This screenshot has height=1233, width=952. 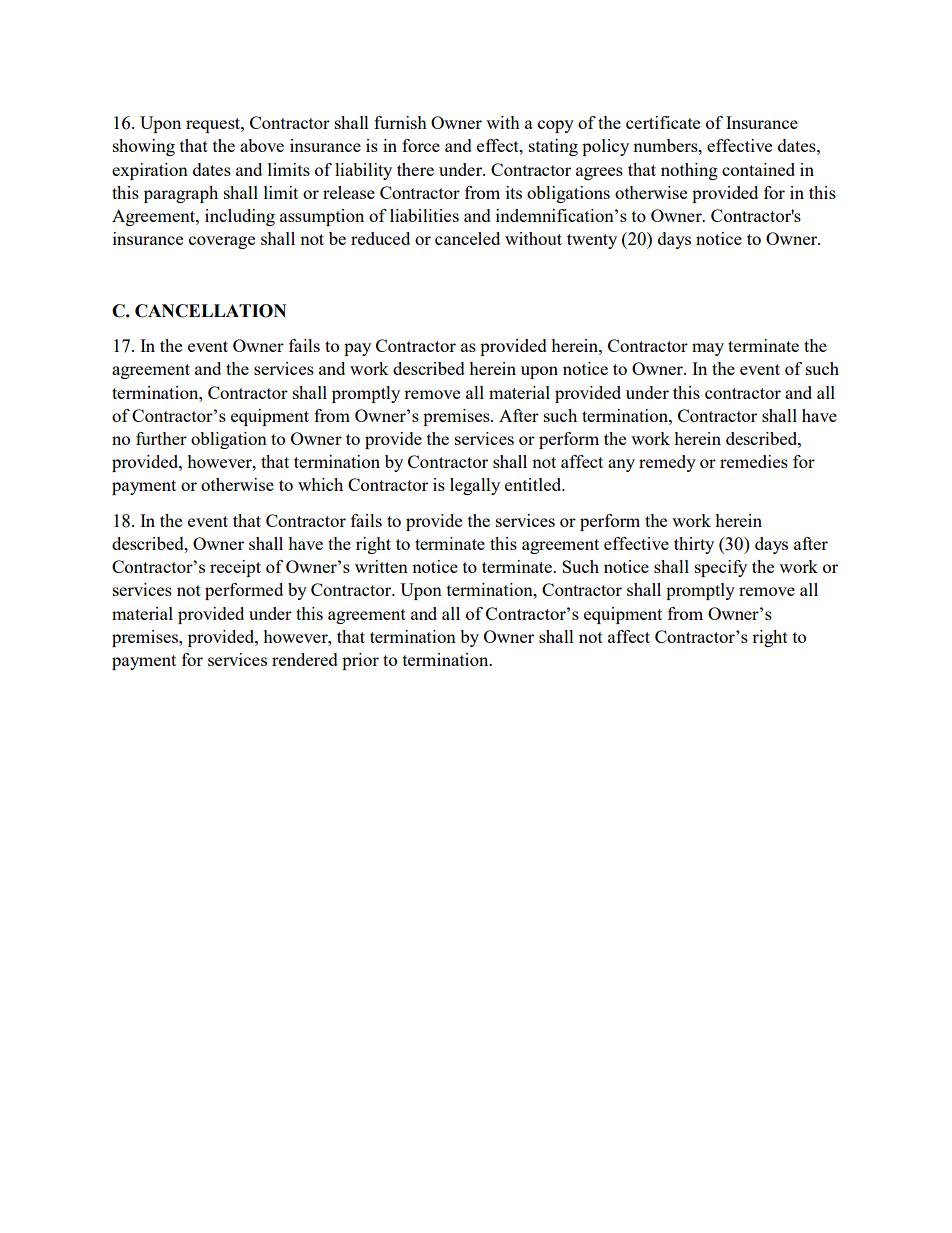 I want to click on canceled, so click(x=467, y=238).
